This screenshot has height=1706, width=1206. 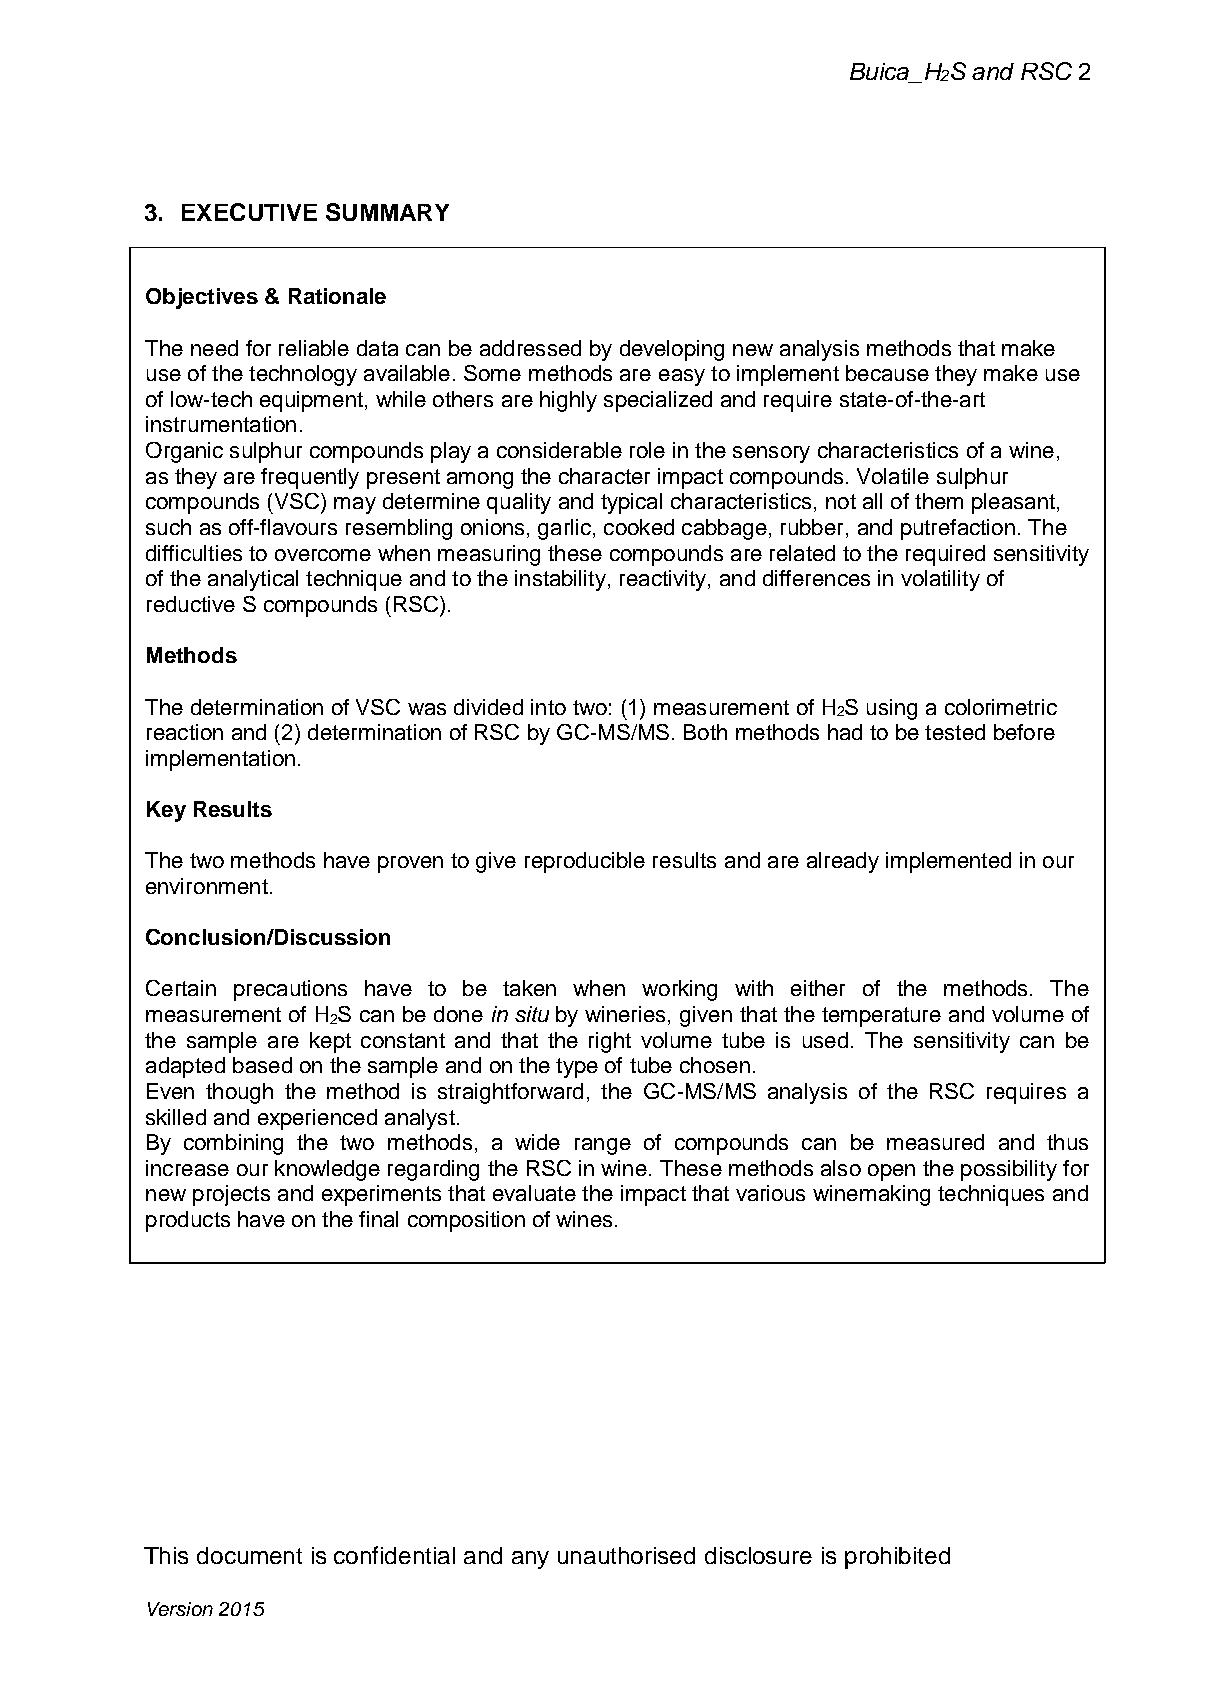 What do you see at coordinates (940, 580) in the screenshot?
I see `volatility` at bounding box center [940, 580].
